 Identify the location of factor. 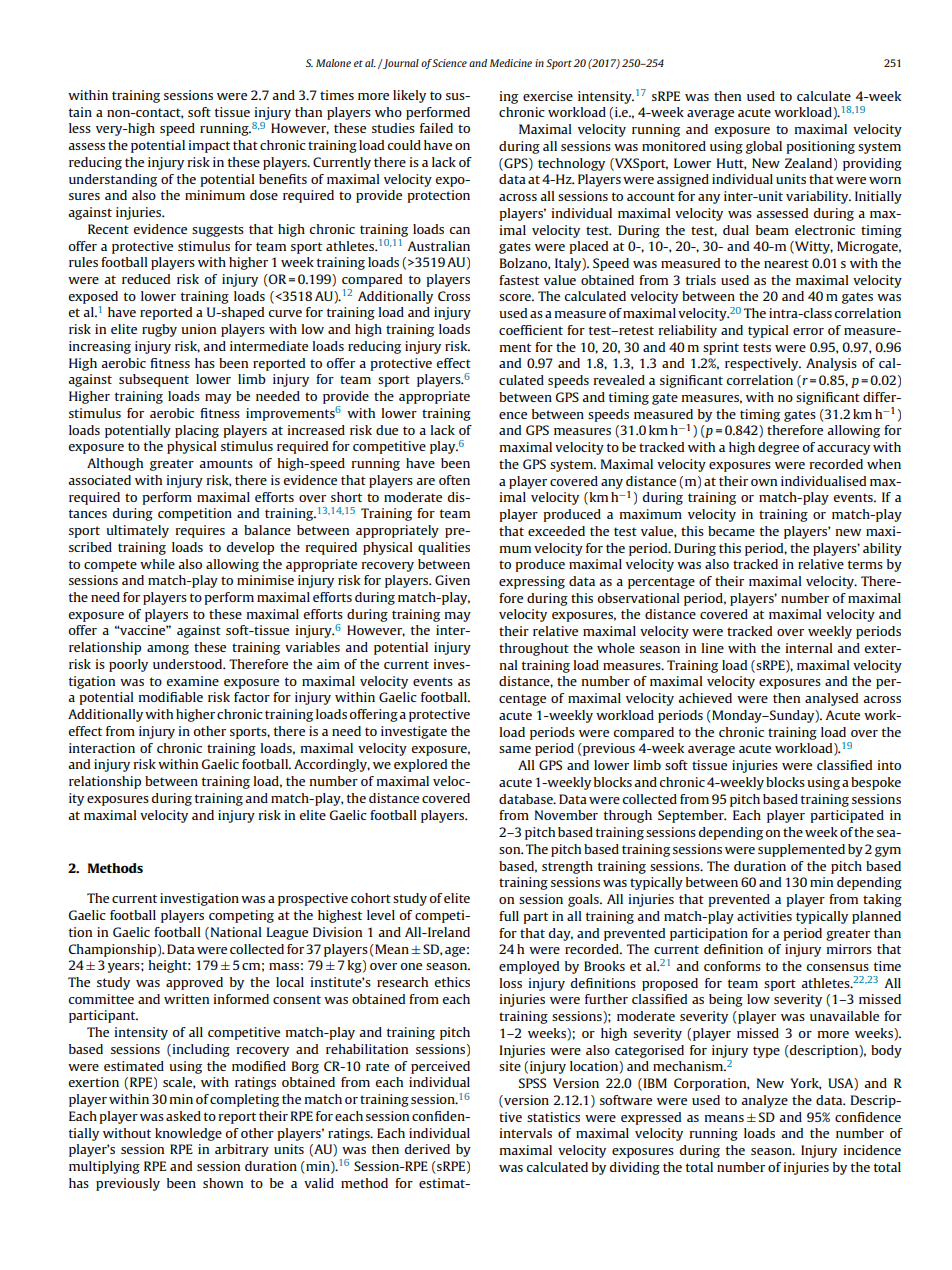
(252, 697).
